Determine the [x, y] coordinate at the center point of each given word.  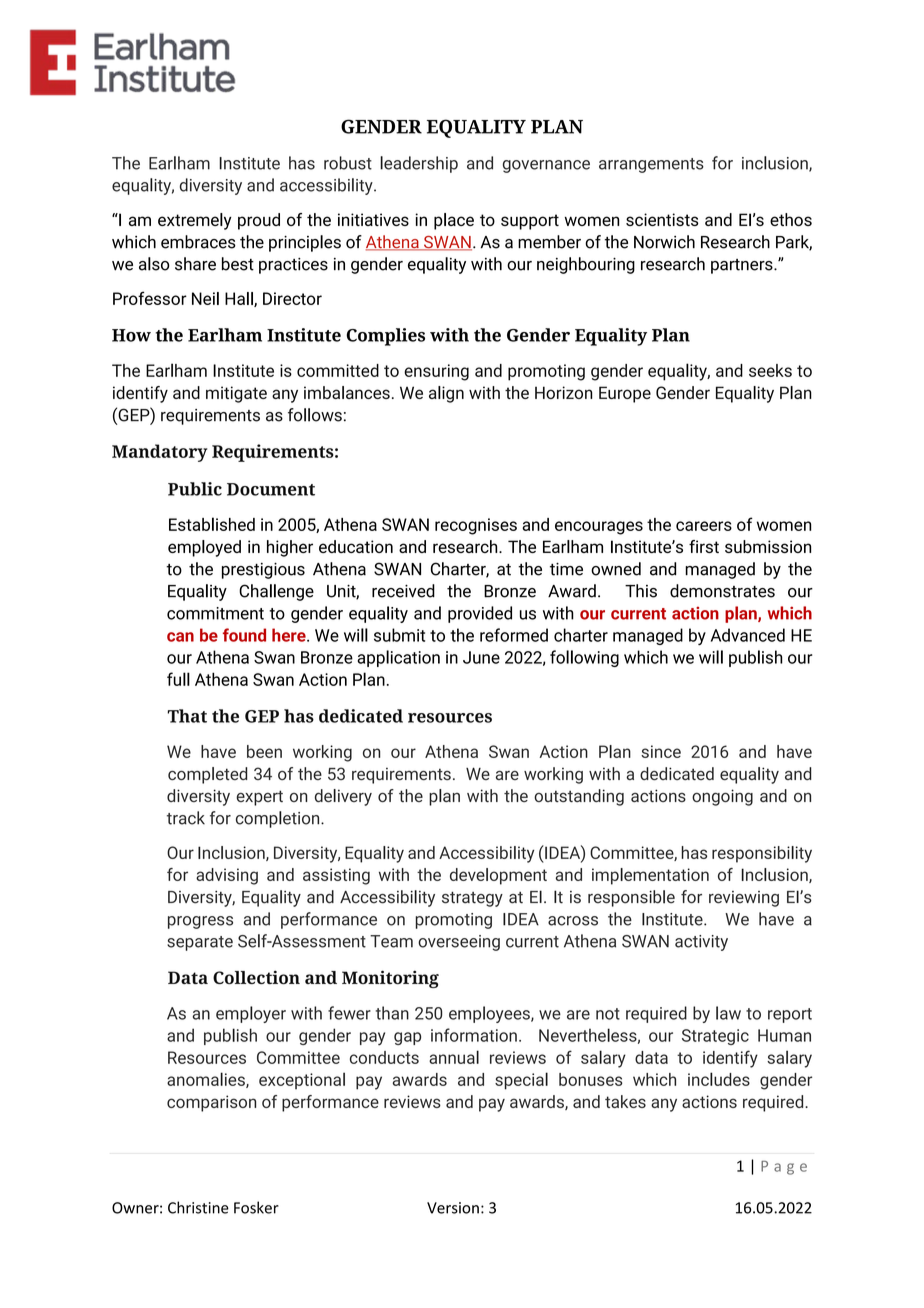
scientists [662, 219]
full [178, 679]
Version [453, 1208]
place [454, 221]
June [481, 657]
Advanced [748, 635]
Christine [198, 1207]
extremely [195, 221]
